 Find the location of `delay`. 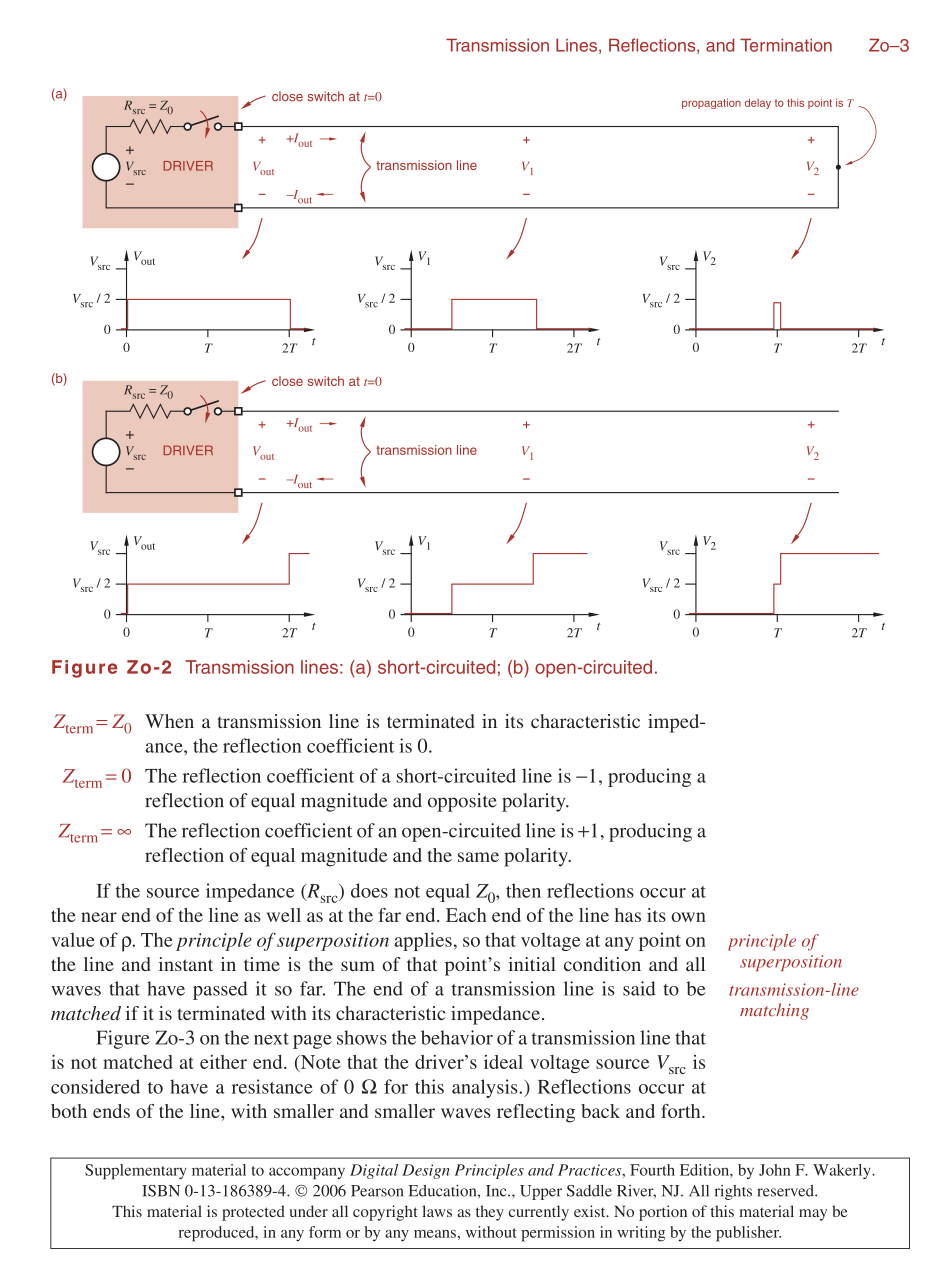

delay is located at coordinates (758, 103).
